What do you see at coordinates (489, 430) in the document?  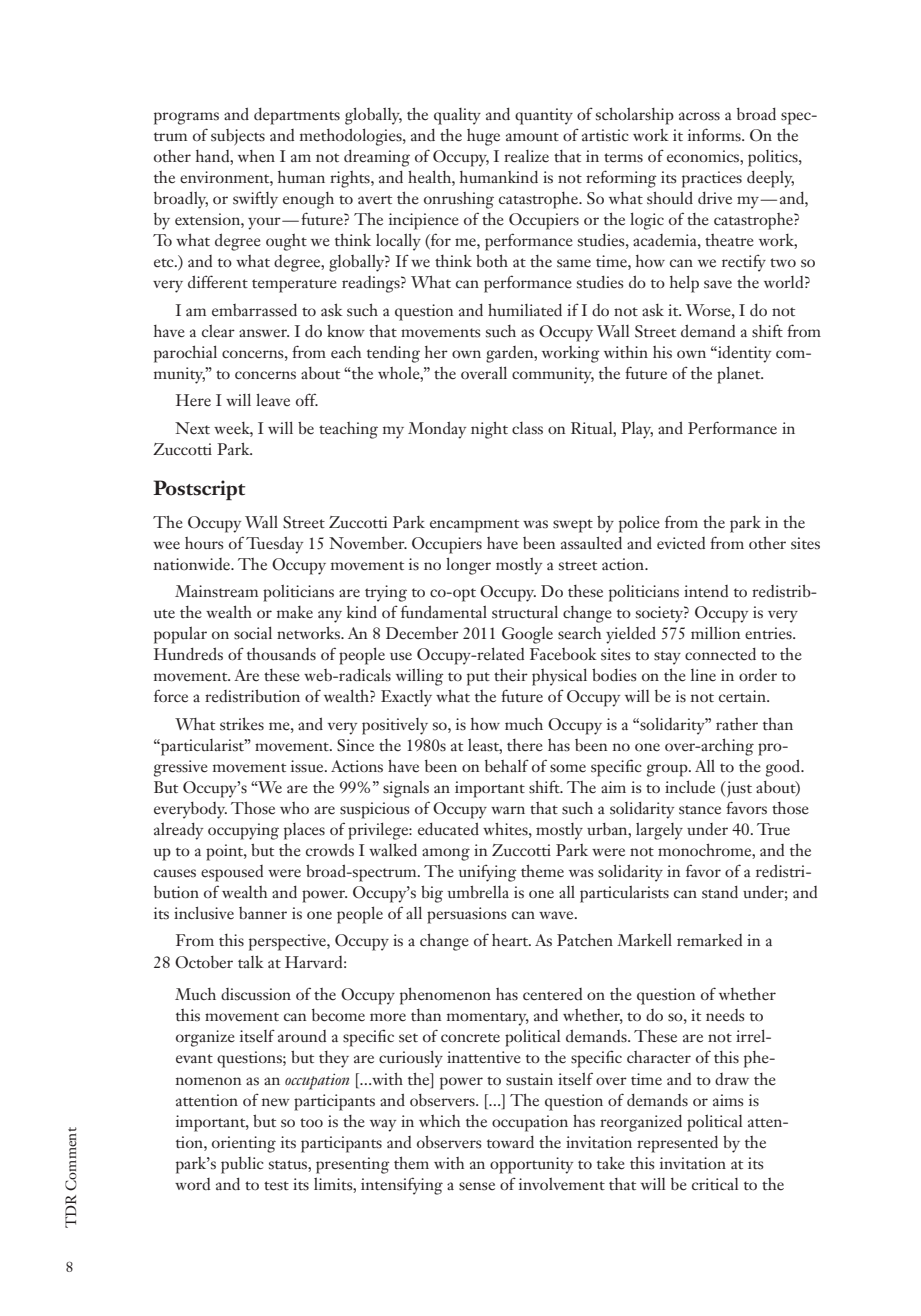 I see `night` at bounding box center [489, 430].
